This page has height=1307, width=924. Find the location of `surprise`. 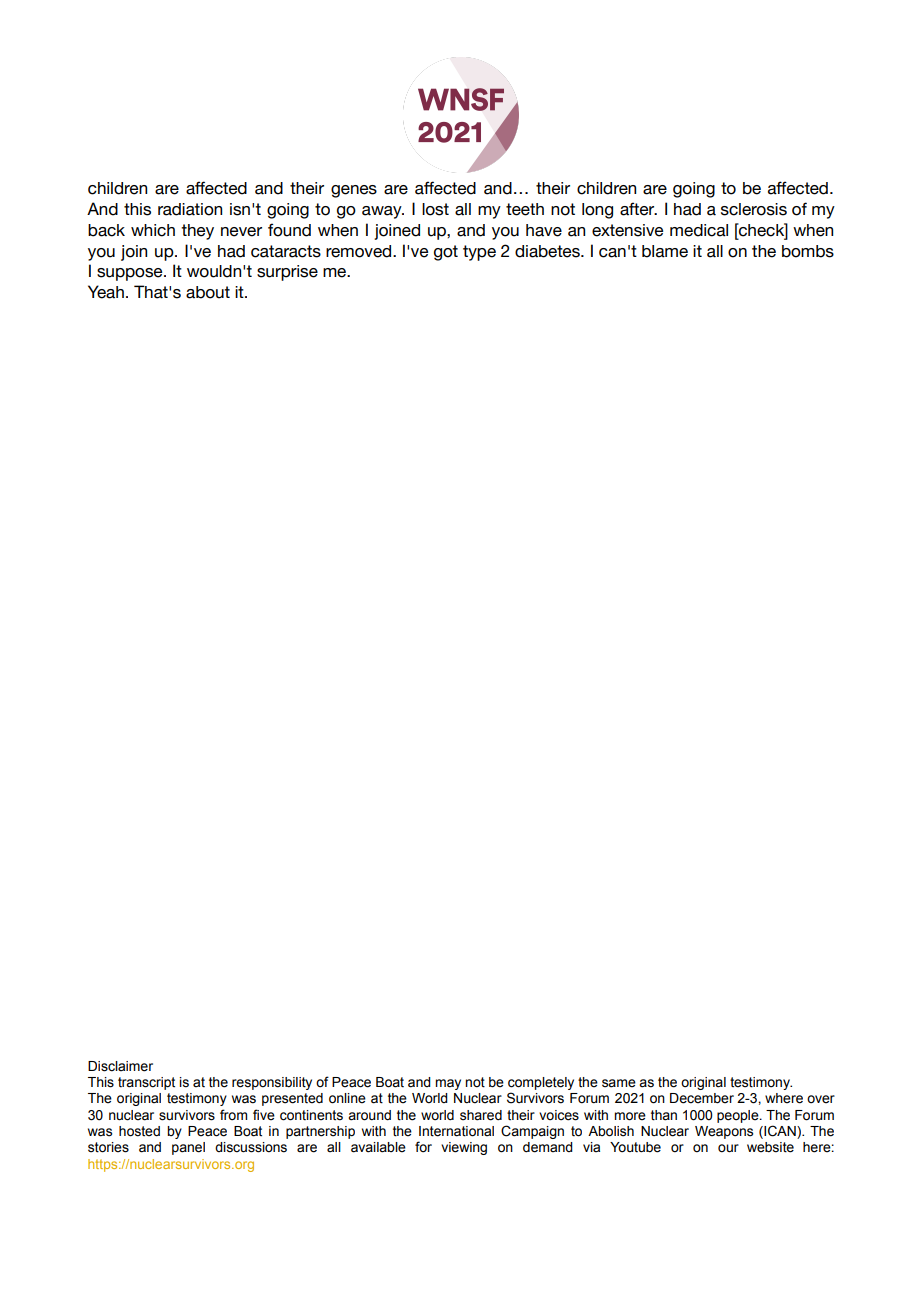

surprise is located at coordinates (287, 273).
